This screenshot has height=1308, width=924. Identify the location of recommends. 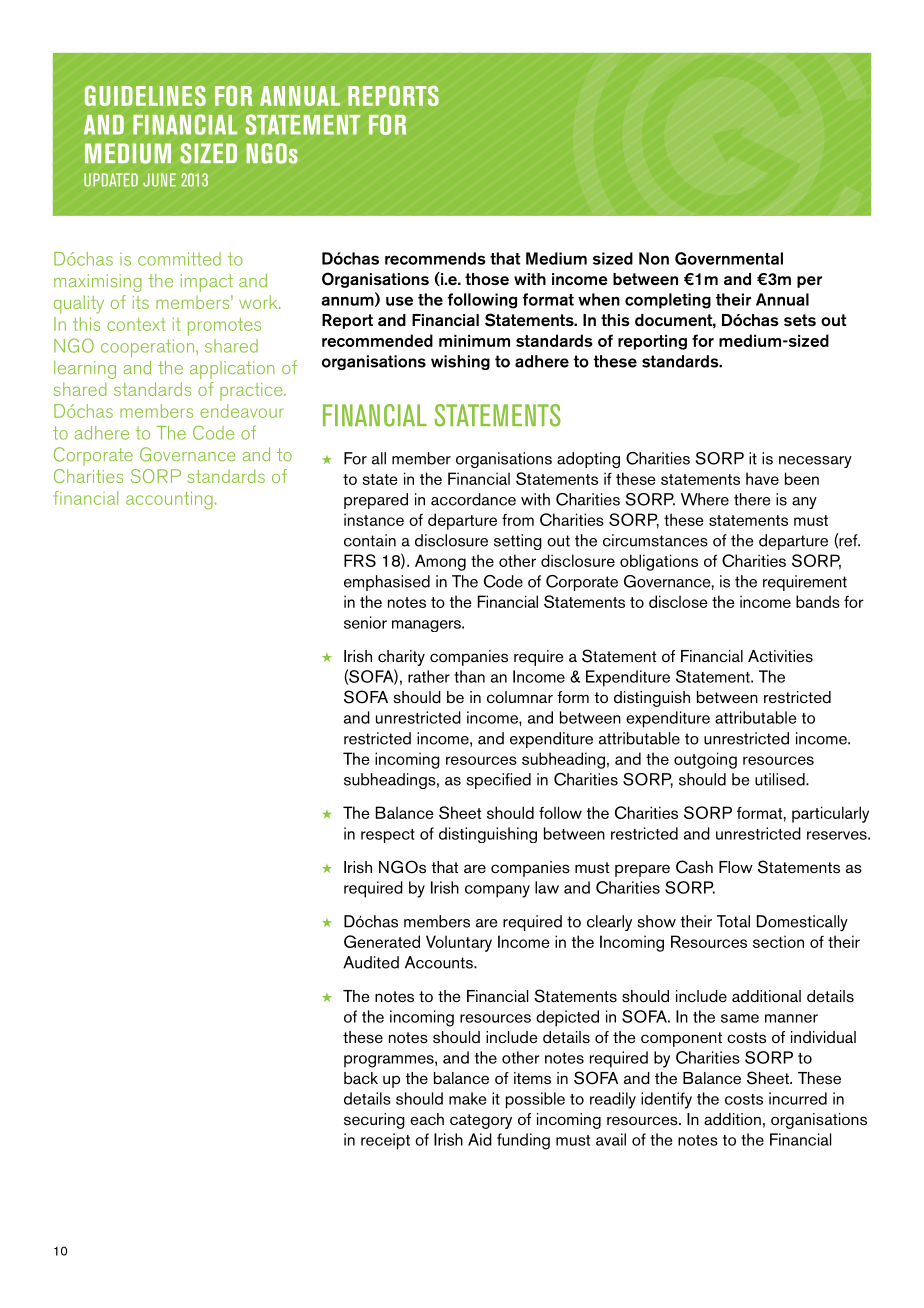
(435, 258).
